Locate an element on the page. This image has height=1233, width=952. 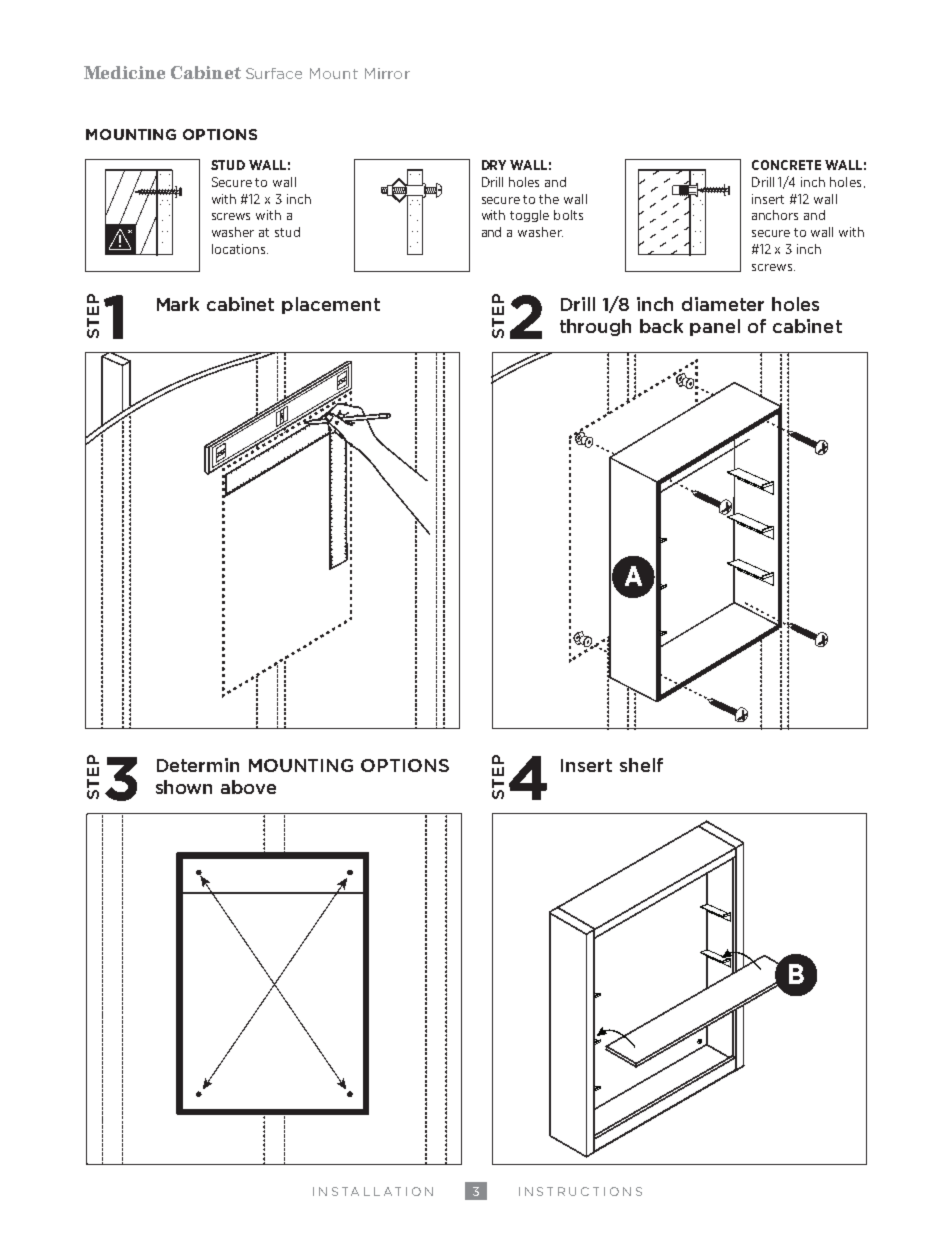
CONCRETE is located at coordinates (786, 165).
